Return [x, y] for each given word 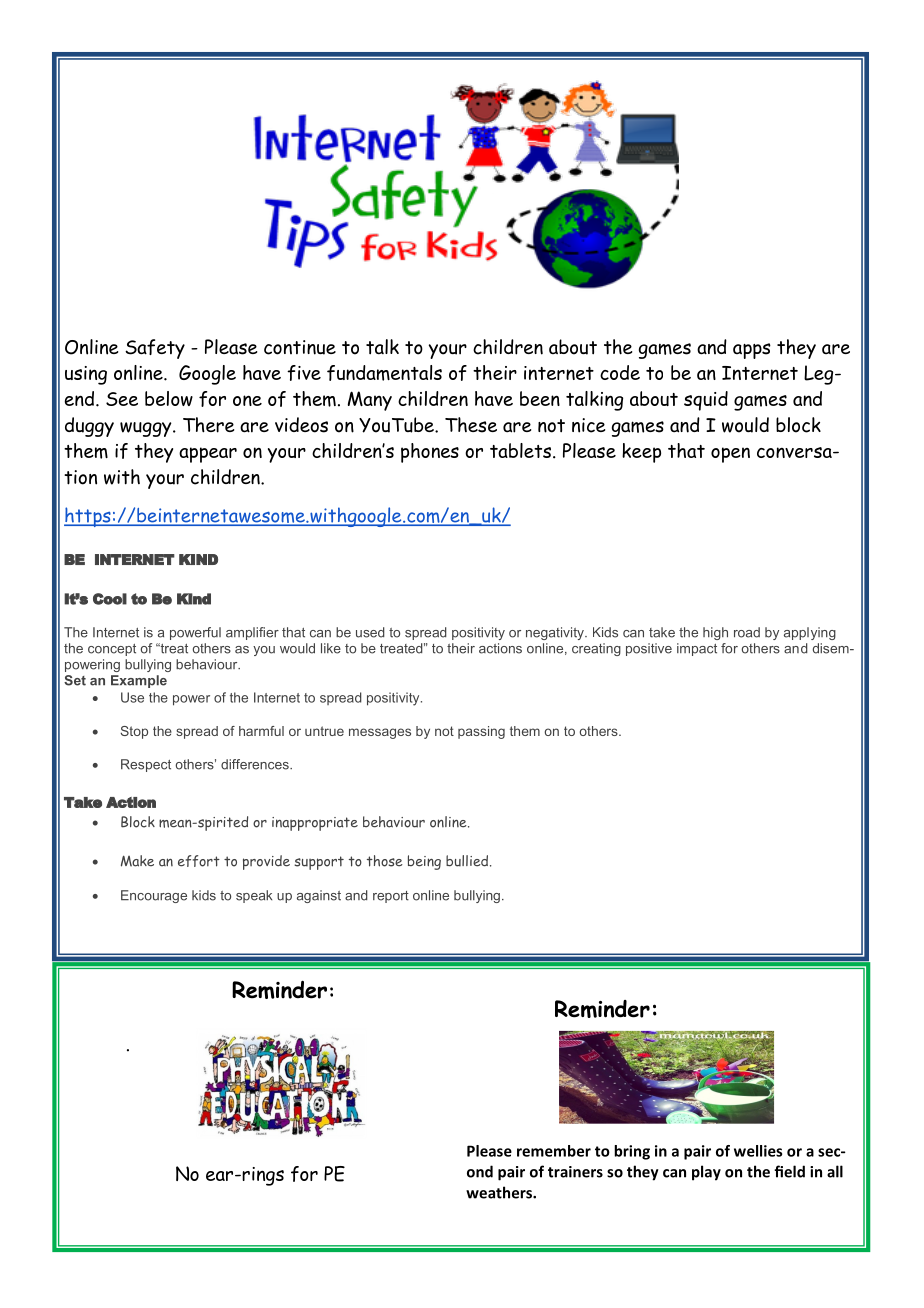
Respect [146, 765]
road [747, 632]
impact [697, 649]
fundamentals [384, 373]
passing [481, 732]
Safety [155, 349]
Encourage [154, 896]
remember [554, 1151]
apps [752, 351]
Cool [110, 599]
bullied [468, 861]
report [391, 897]
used [370, 632]
